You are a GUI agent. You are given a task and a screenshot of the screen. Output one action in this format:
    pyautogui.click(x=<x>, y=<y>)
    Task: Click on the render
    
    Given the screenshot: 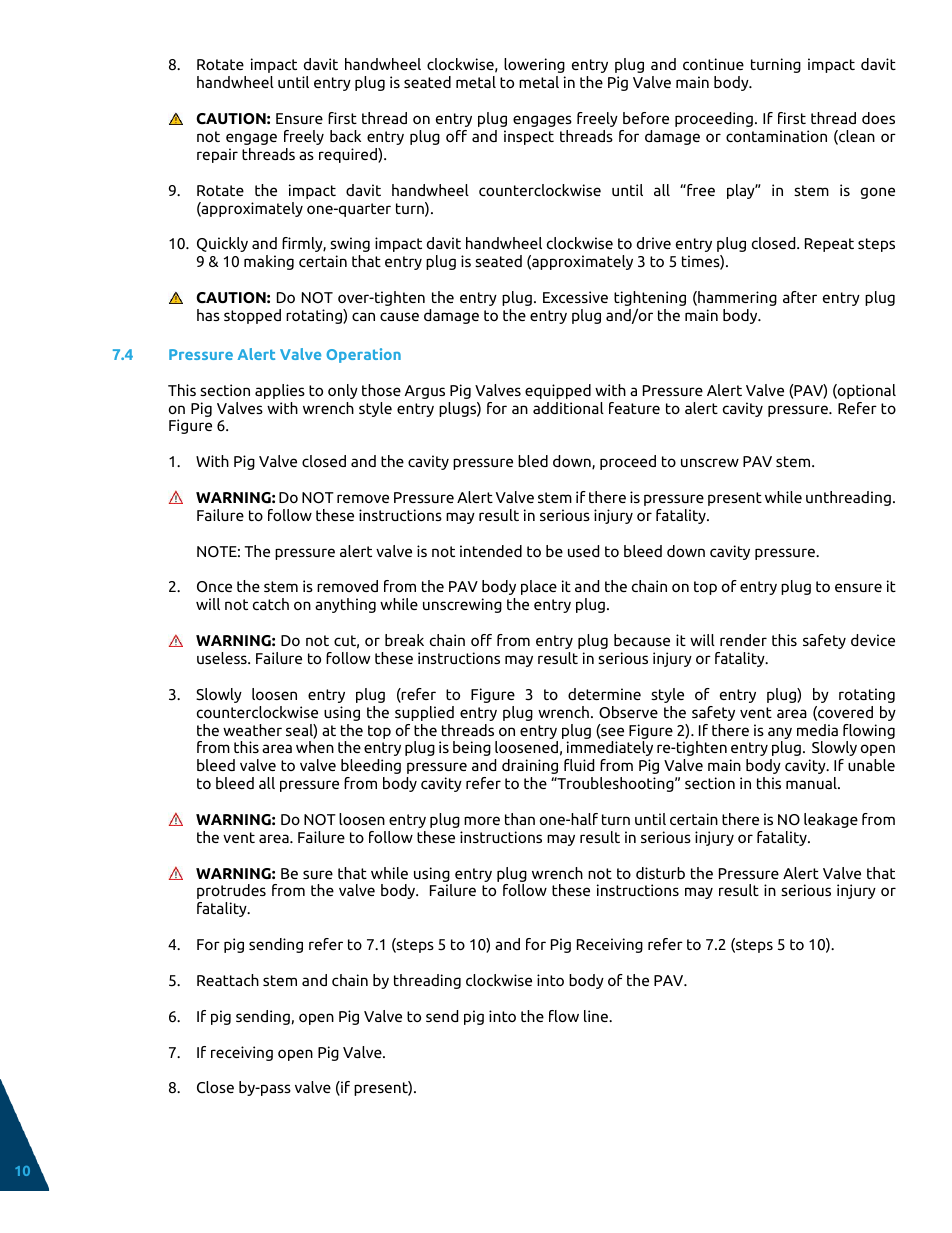 What is the action you would take?
    pyautogui.click(x=743, y=640)
